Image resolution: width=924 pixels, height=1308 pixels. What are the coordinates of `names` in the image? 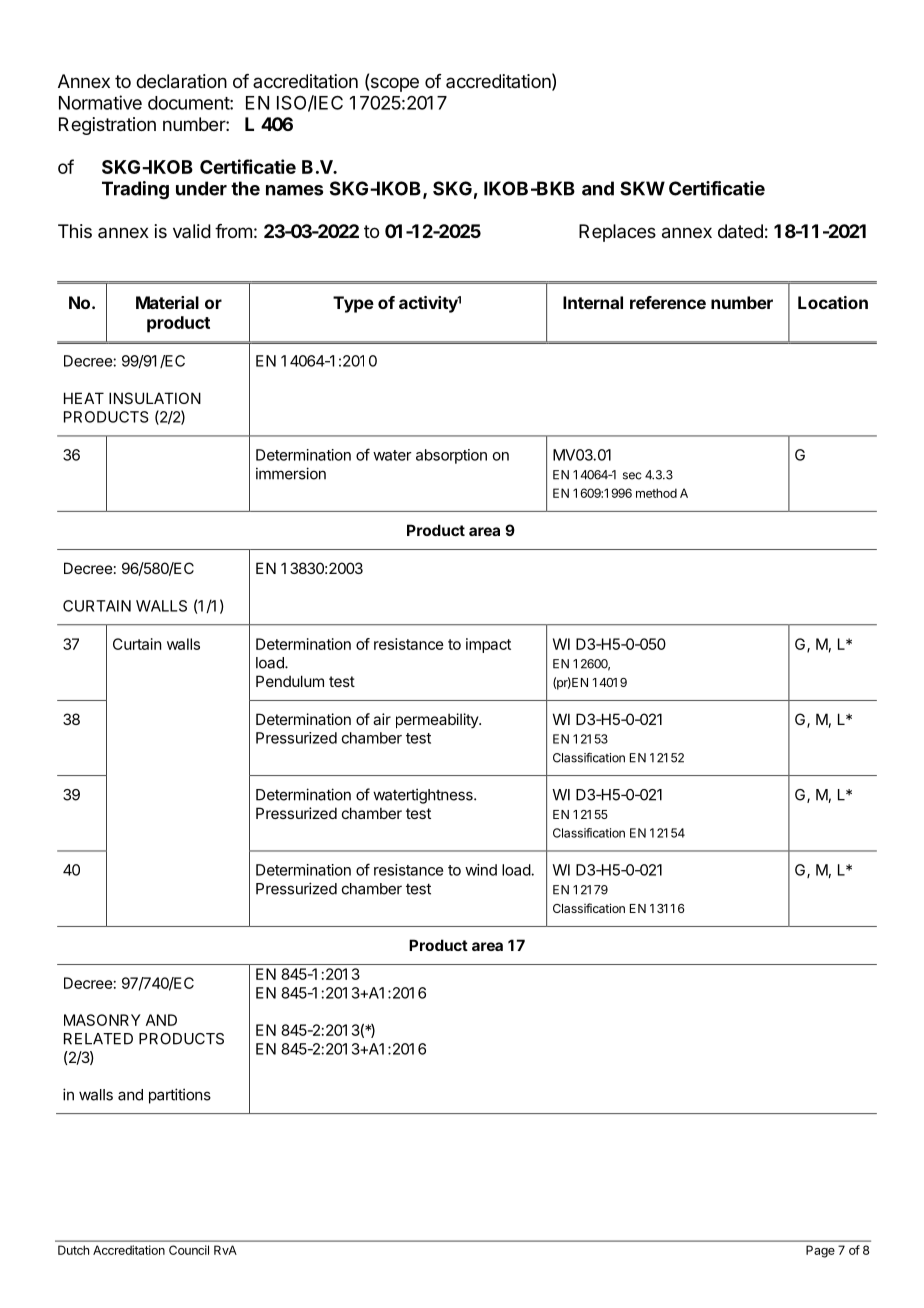 It's located at (294, 190).
